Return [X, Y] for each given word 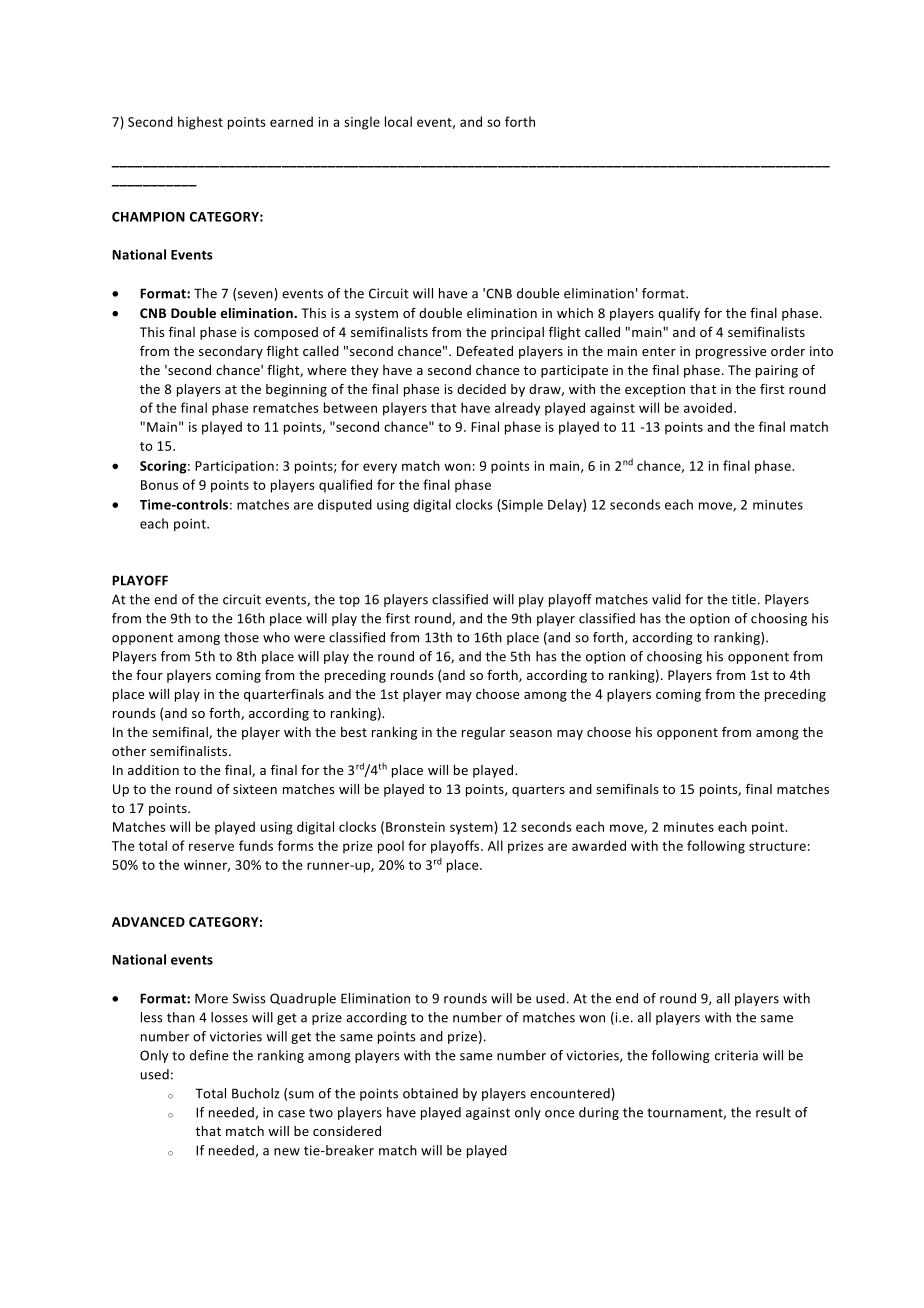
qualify [679, 314]
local [398, 121]
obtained [430, 1093]
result [773, 1112]
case [291, 1114]
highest [200, 123]
